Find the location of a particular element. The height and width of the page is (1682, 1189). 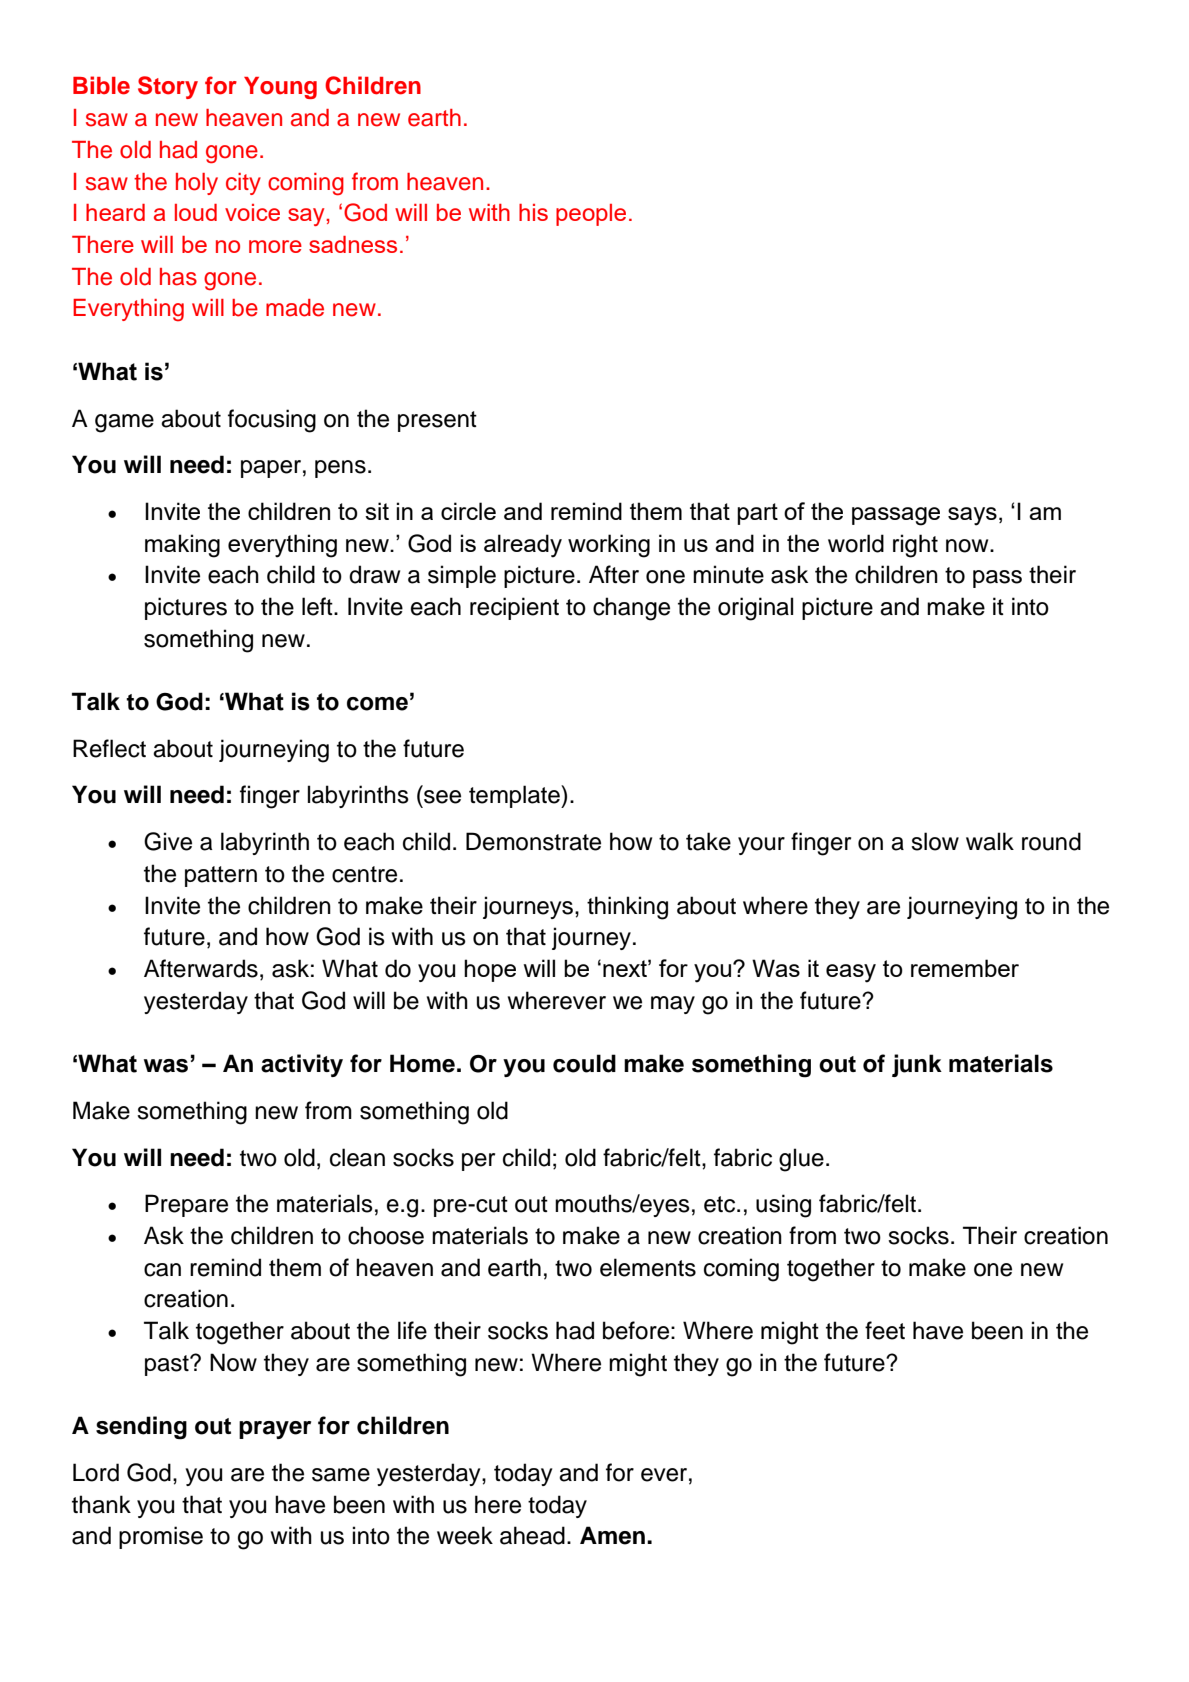

Story is located at coordinates (168, 87).
